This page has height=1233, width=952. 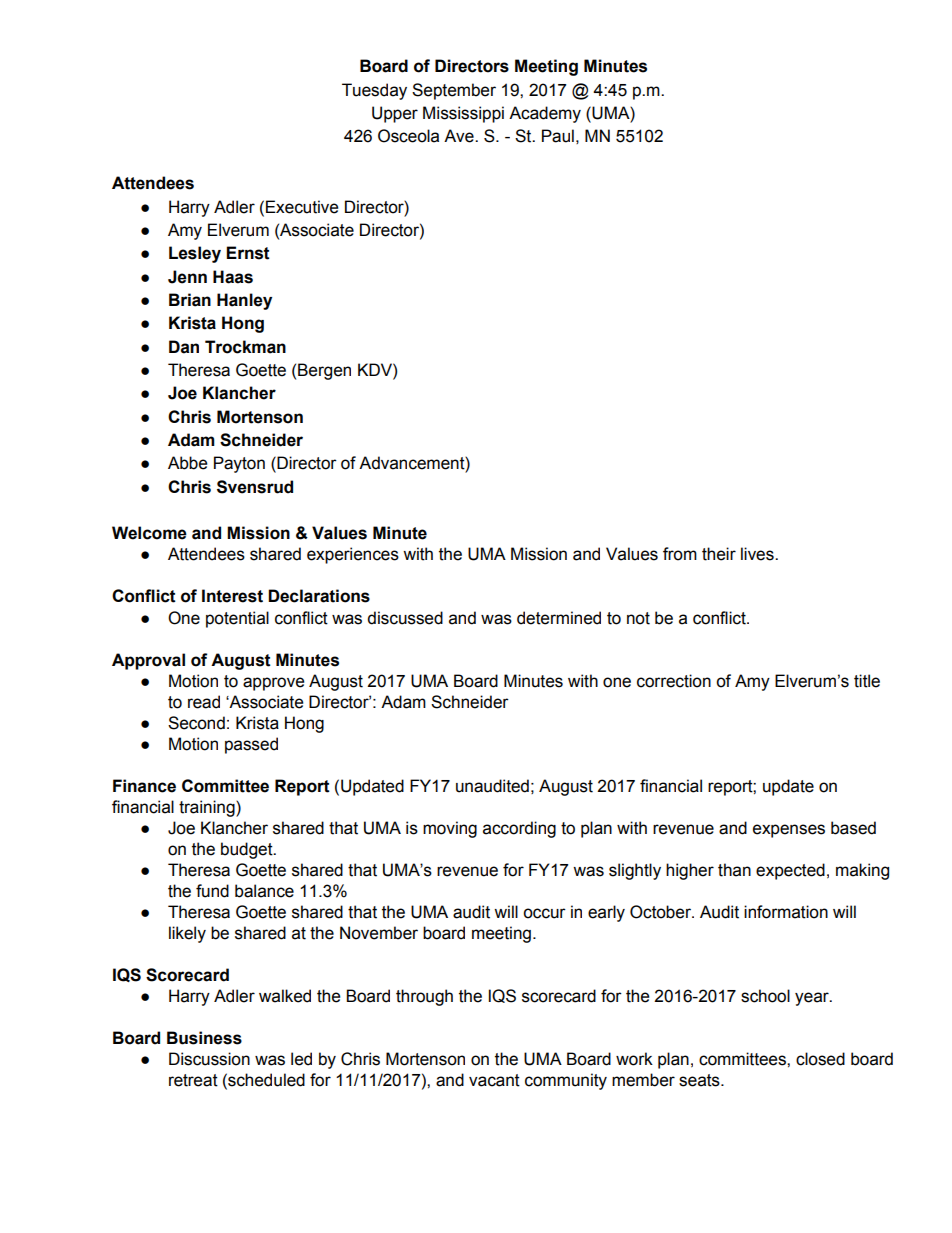 I want to click on Academy, so click(x=545, y=114).
